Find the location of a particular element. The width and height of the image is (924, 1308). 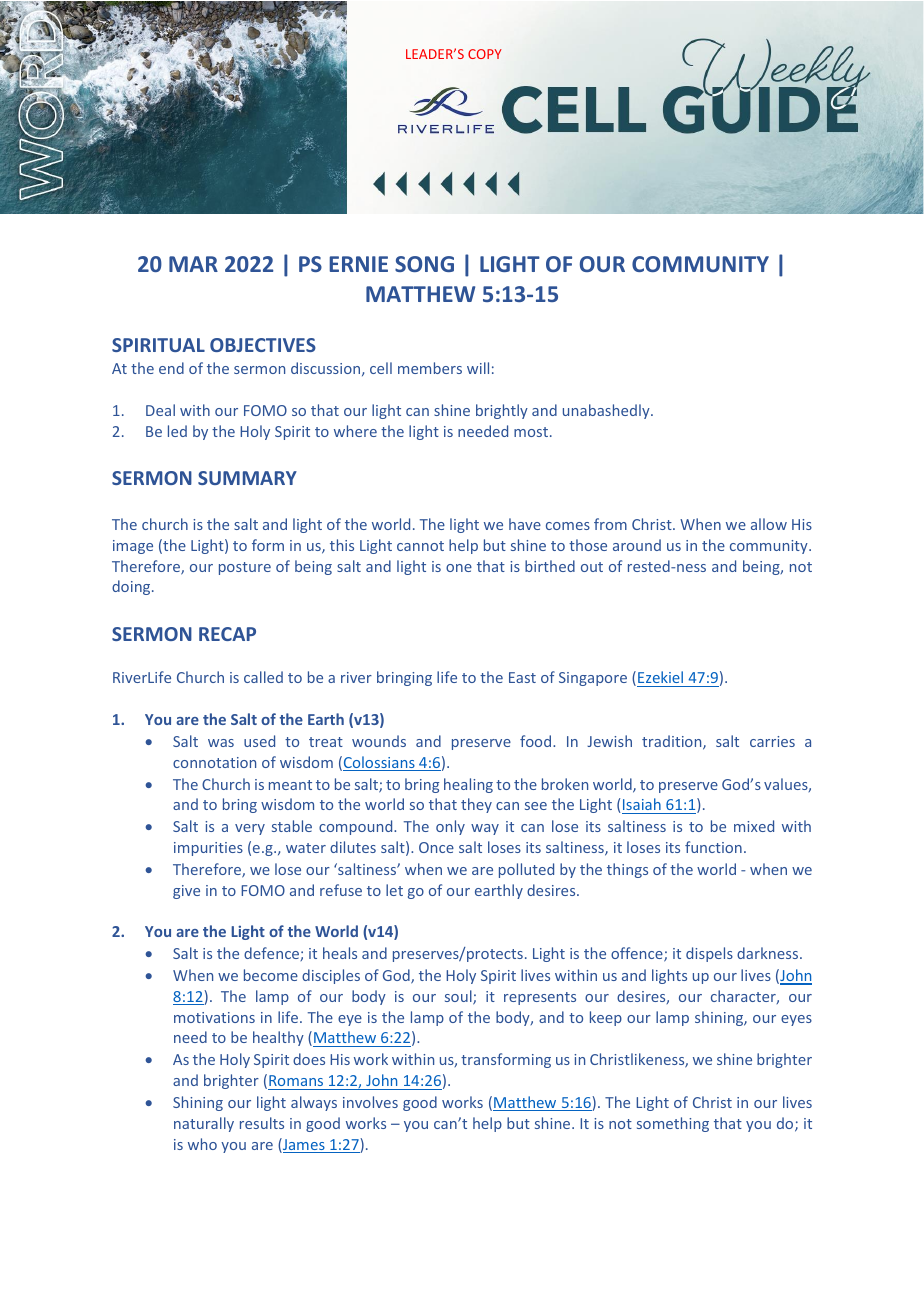

SONG is located at coordinates (424, 264).
